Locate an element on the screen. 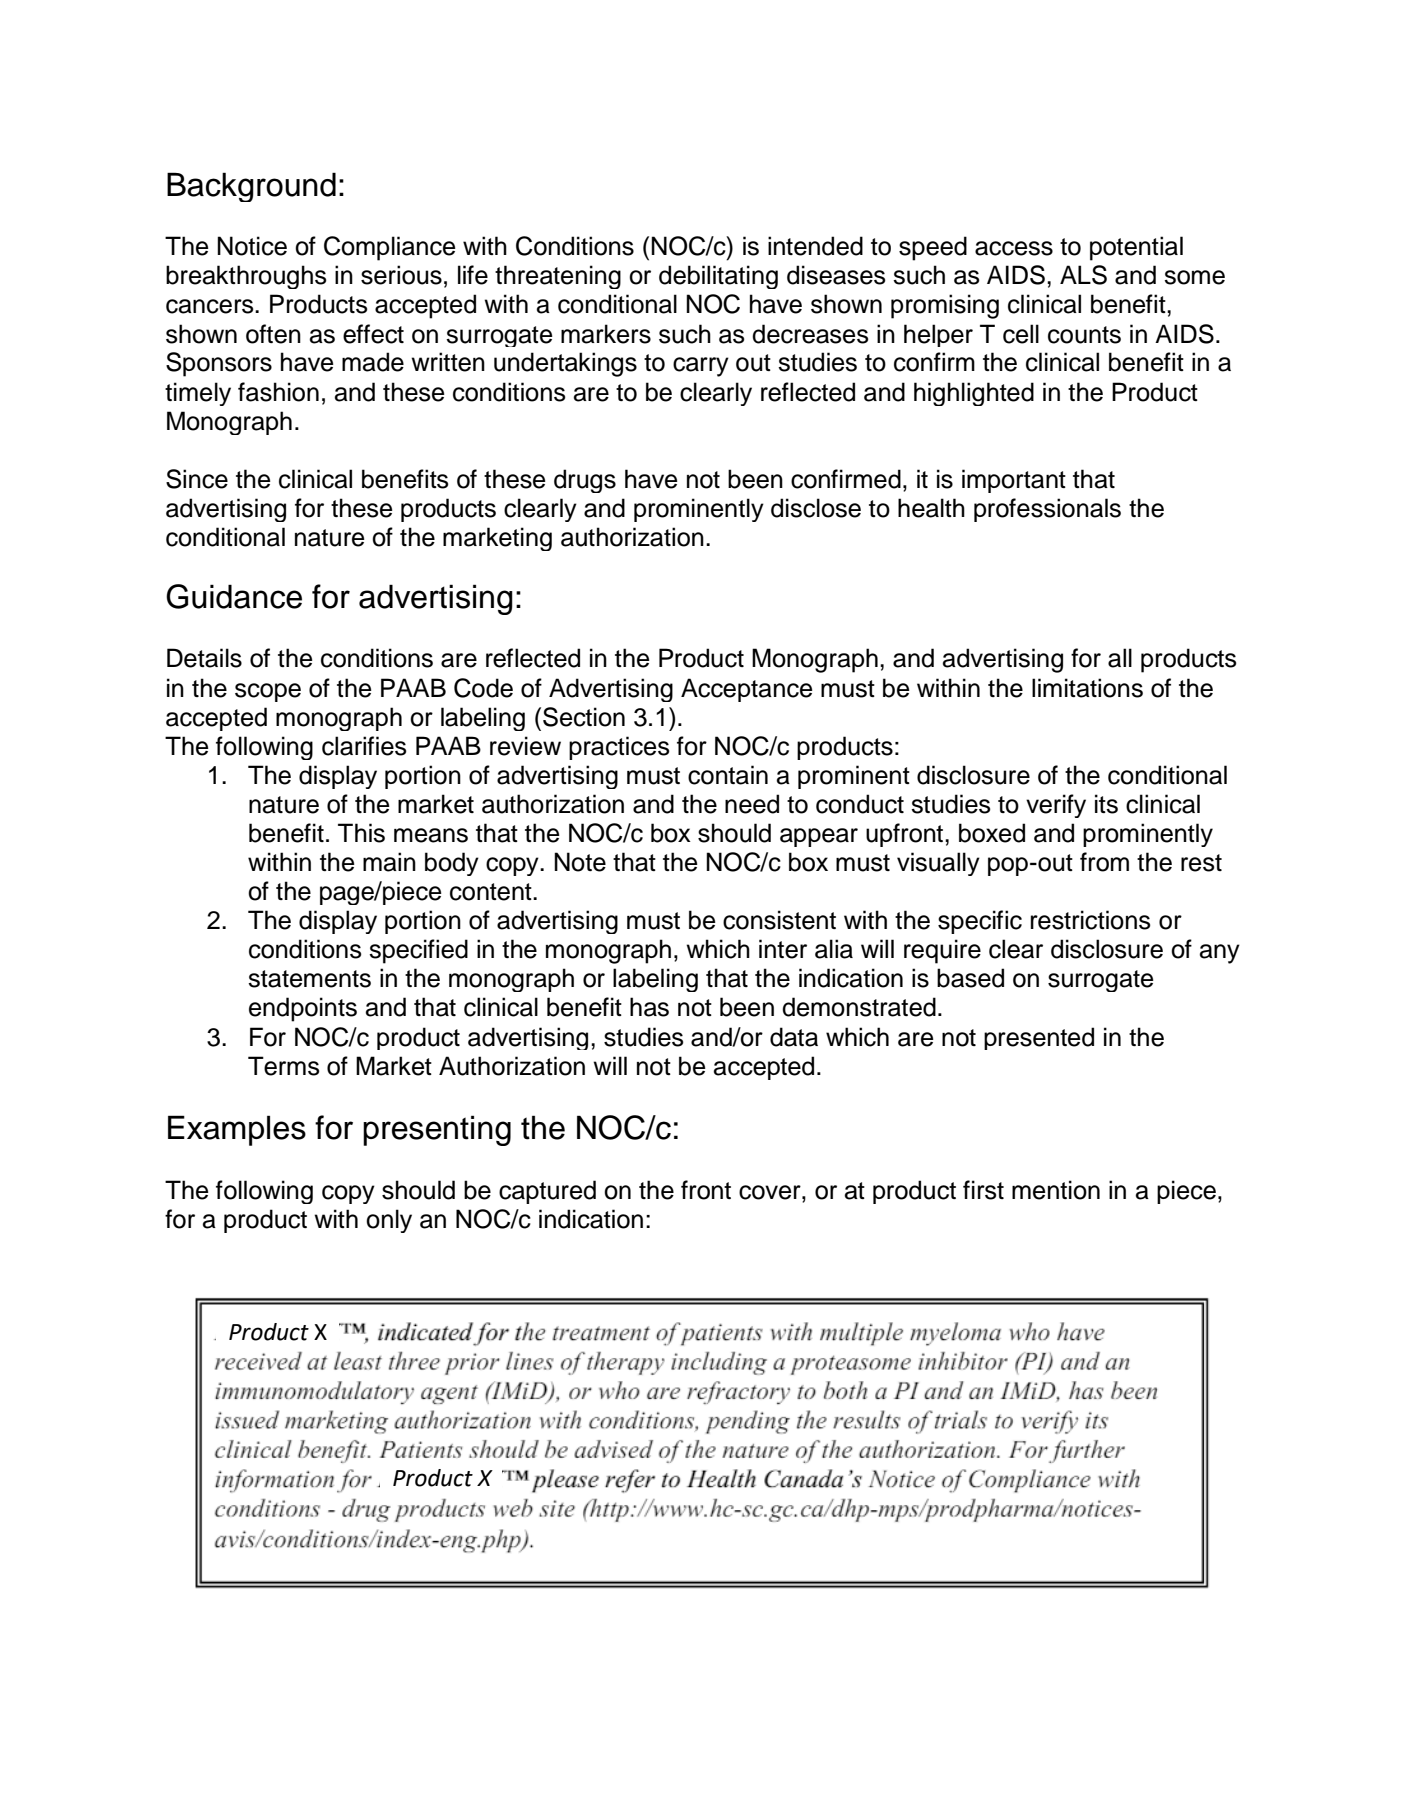 This screenshot has width=1406, height=1820. scope is located at coordinates (268, 692).
